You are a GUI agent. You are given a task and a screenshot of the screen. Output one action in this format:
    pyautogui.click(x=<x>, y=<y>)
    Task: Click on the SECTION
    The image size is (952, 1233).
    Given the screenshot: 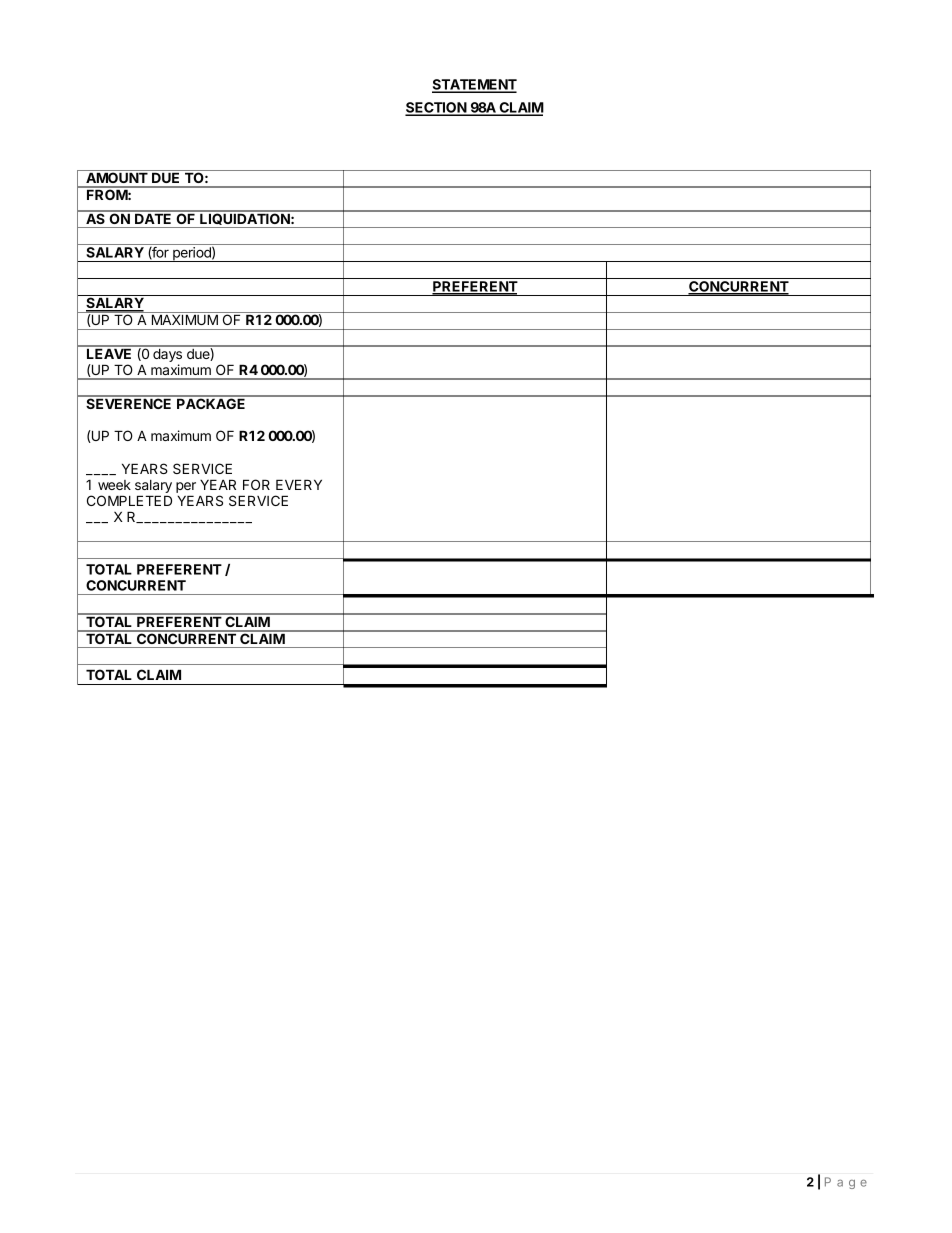 What is the action you would take?
    pyautogui.click(x=436, y=109)
